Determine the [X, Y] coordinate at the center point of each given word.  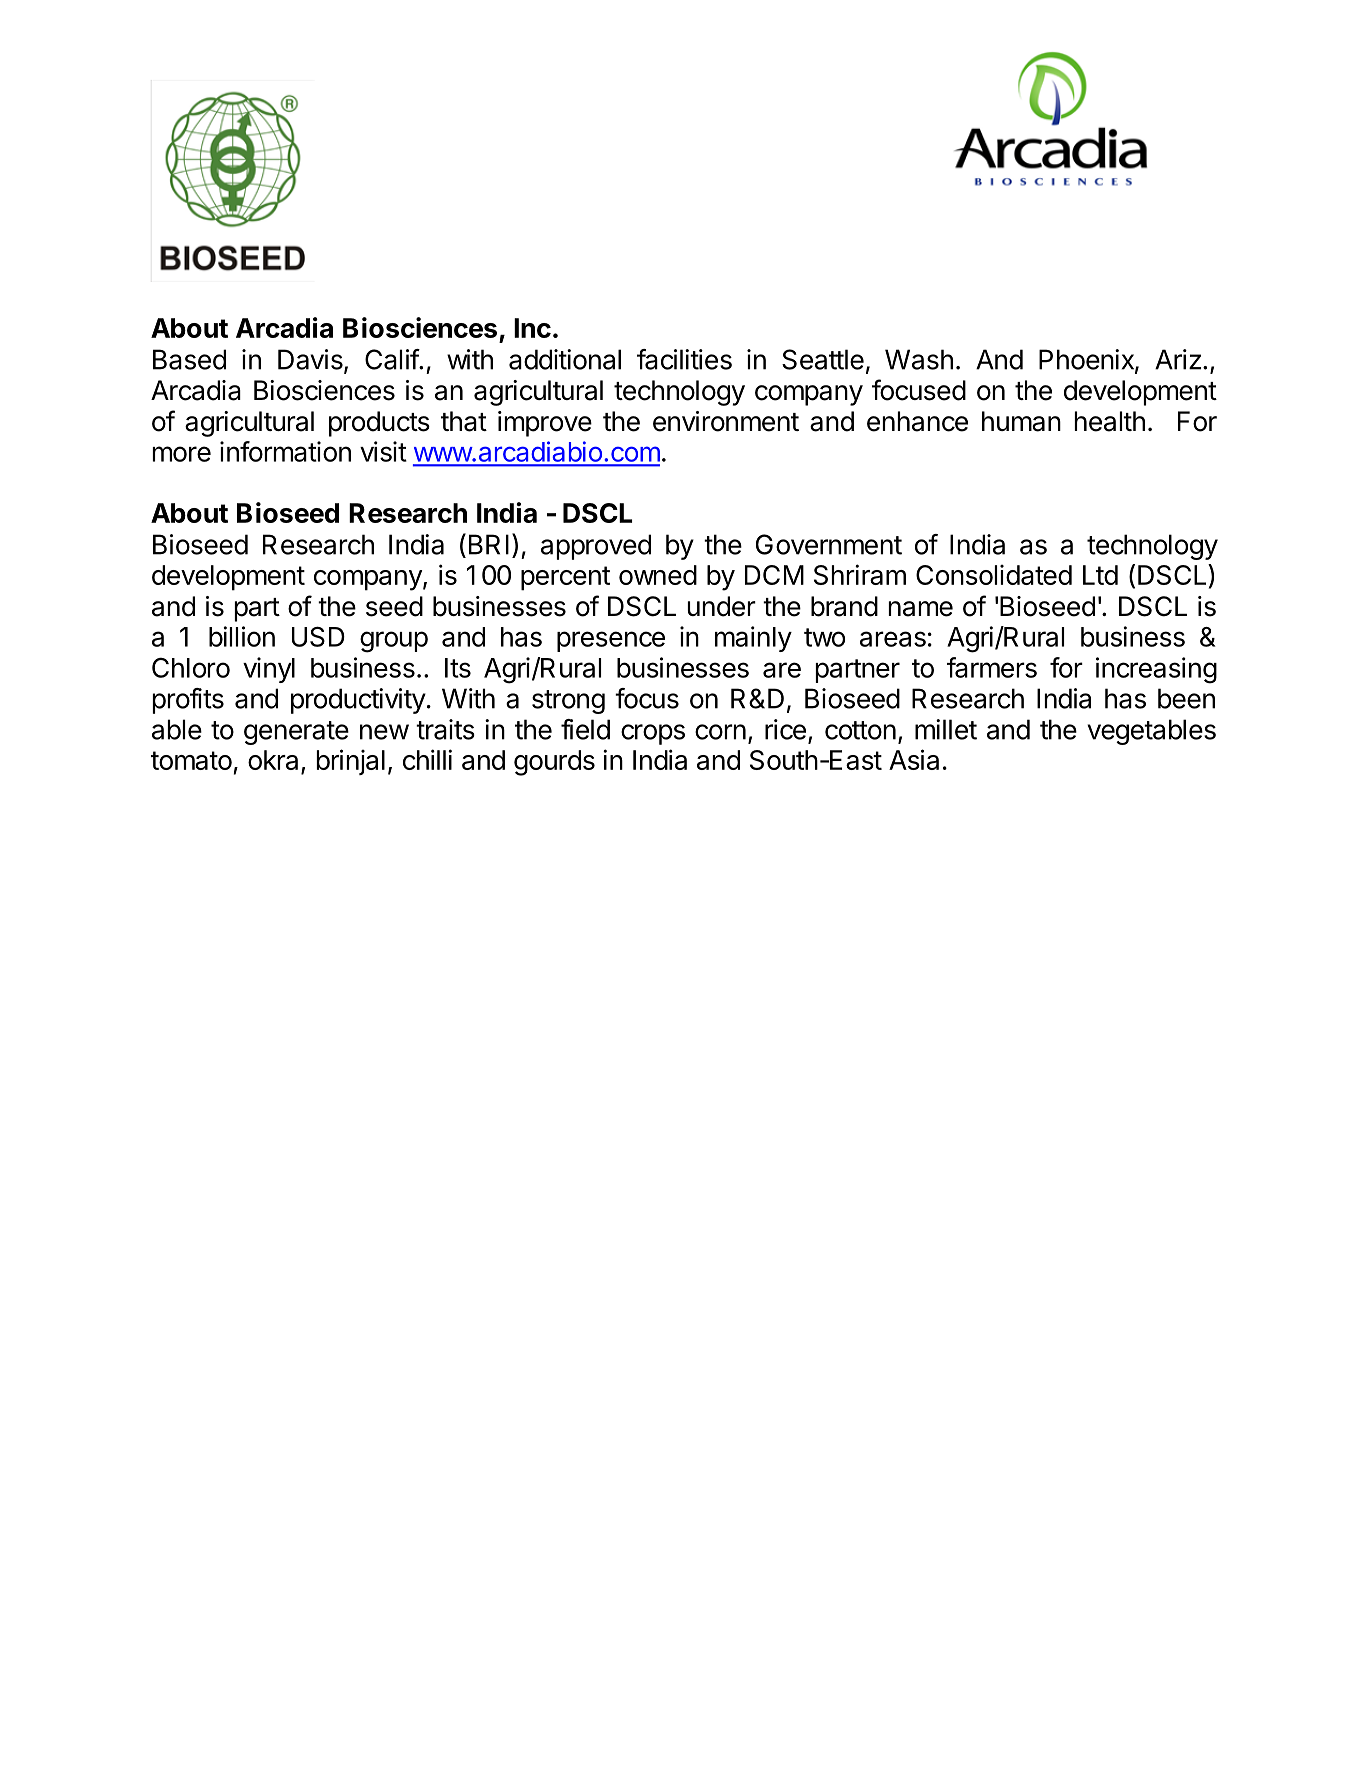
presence [611, 641]
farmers [992, 667]
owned [658, 575]
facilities [684, 359]
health [1110, 421]
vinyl [269, 670]
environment [726, 421]
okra [273, 760]
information [285, 451]
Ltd [1100, 575]
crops [653, 734]
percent [565, 578]
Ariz [1178, 359]
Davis [311, 360]
